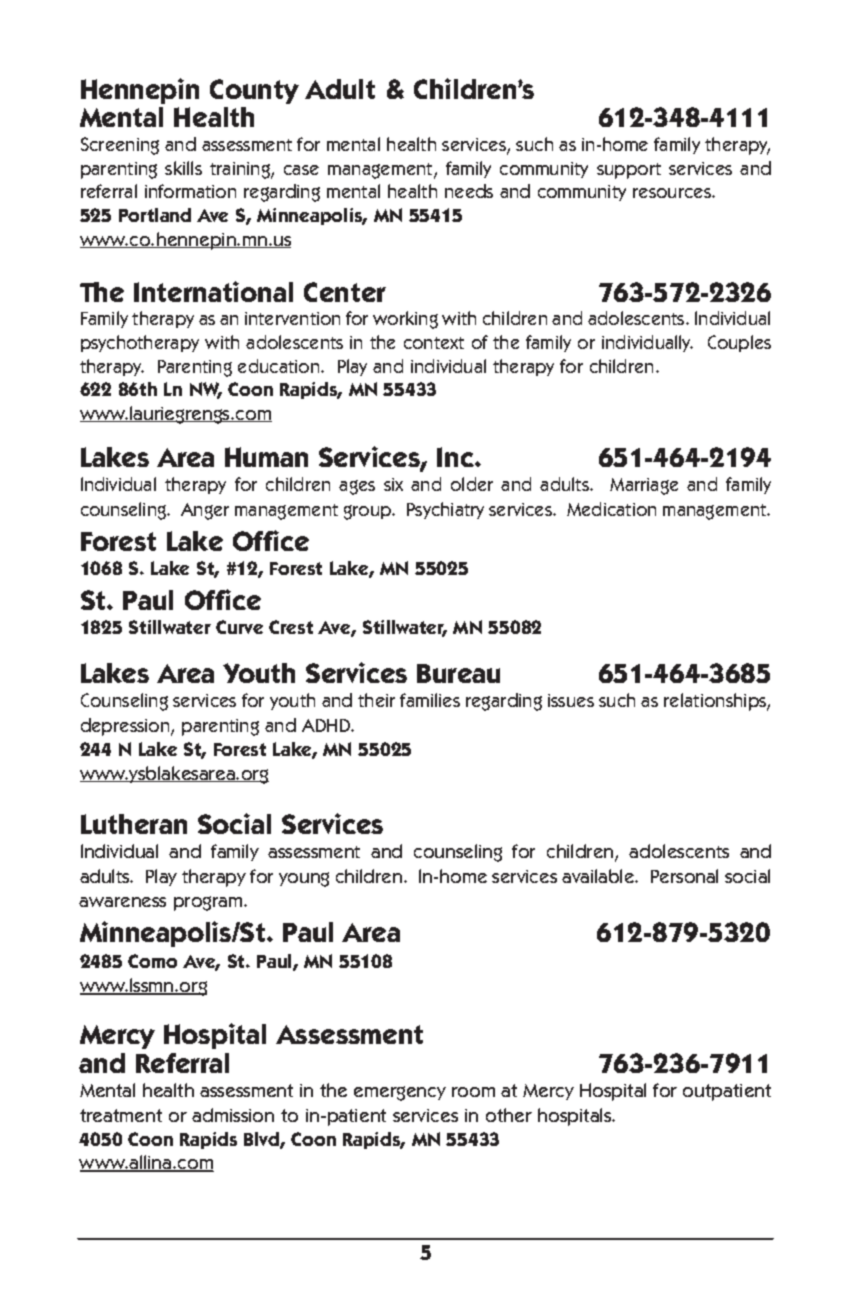 This screenshot has width=851, height=1316. Describe the element at coordinates (400, 1093) in the screenshot. I see `emergency` at that location.
